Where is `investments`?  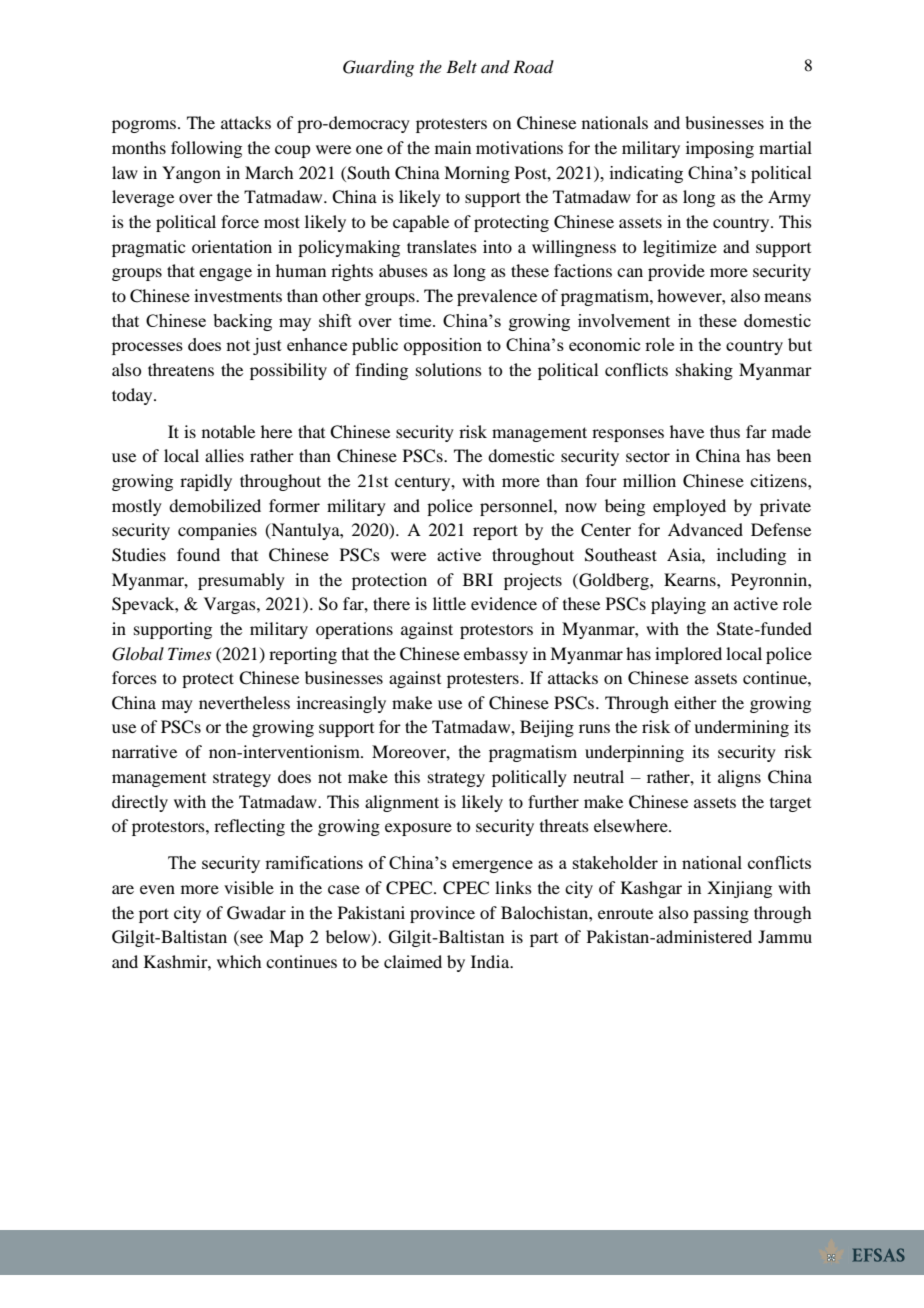 investments is located at coordinates (238, 295).
